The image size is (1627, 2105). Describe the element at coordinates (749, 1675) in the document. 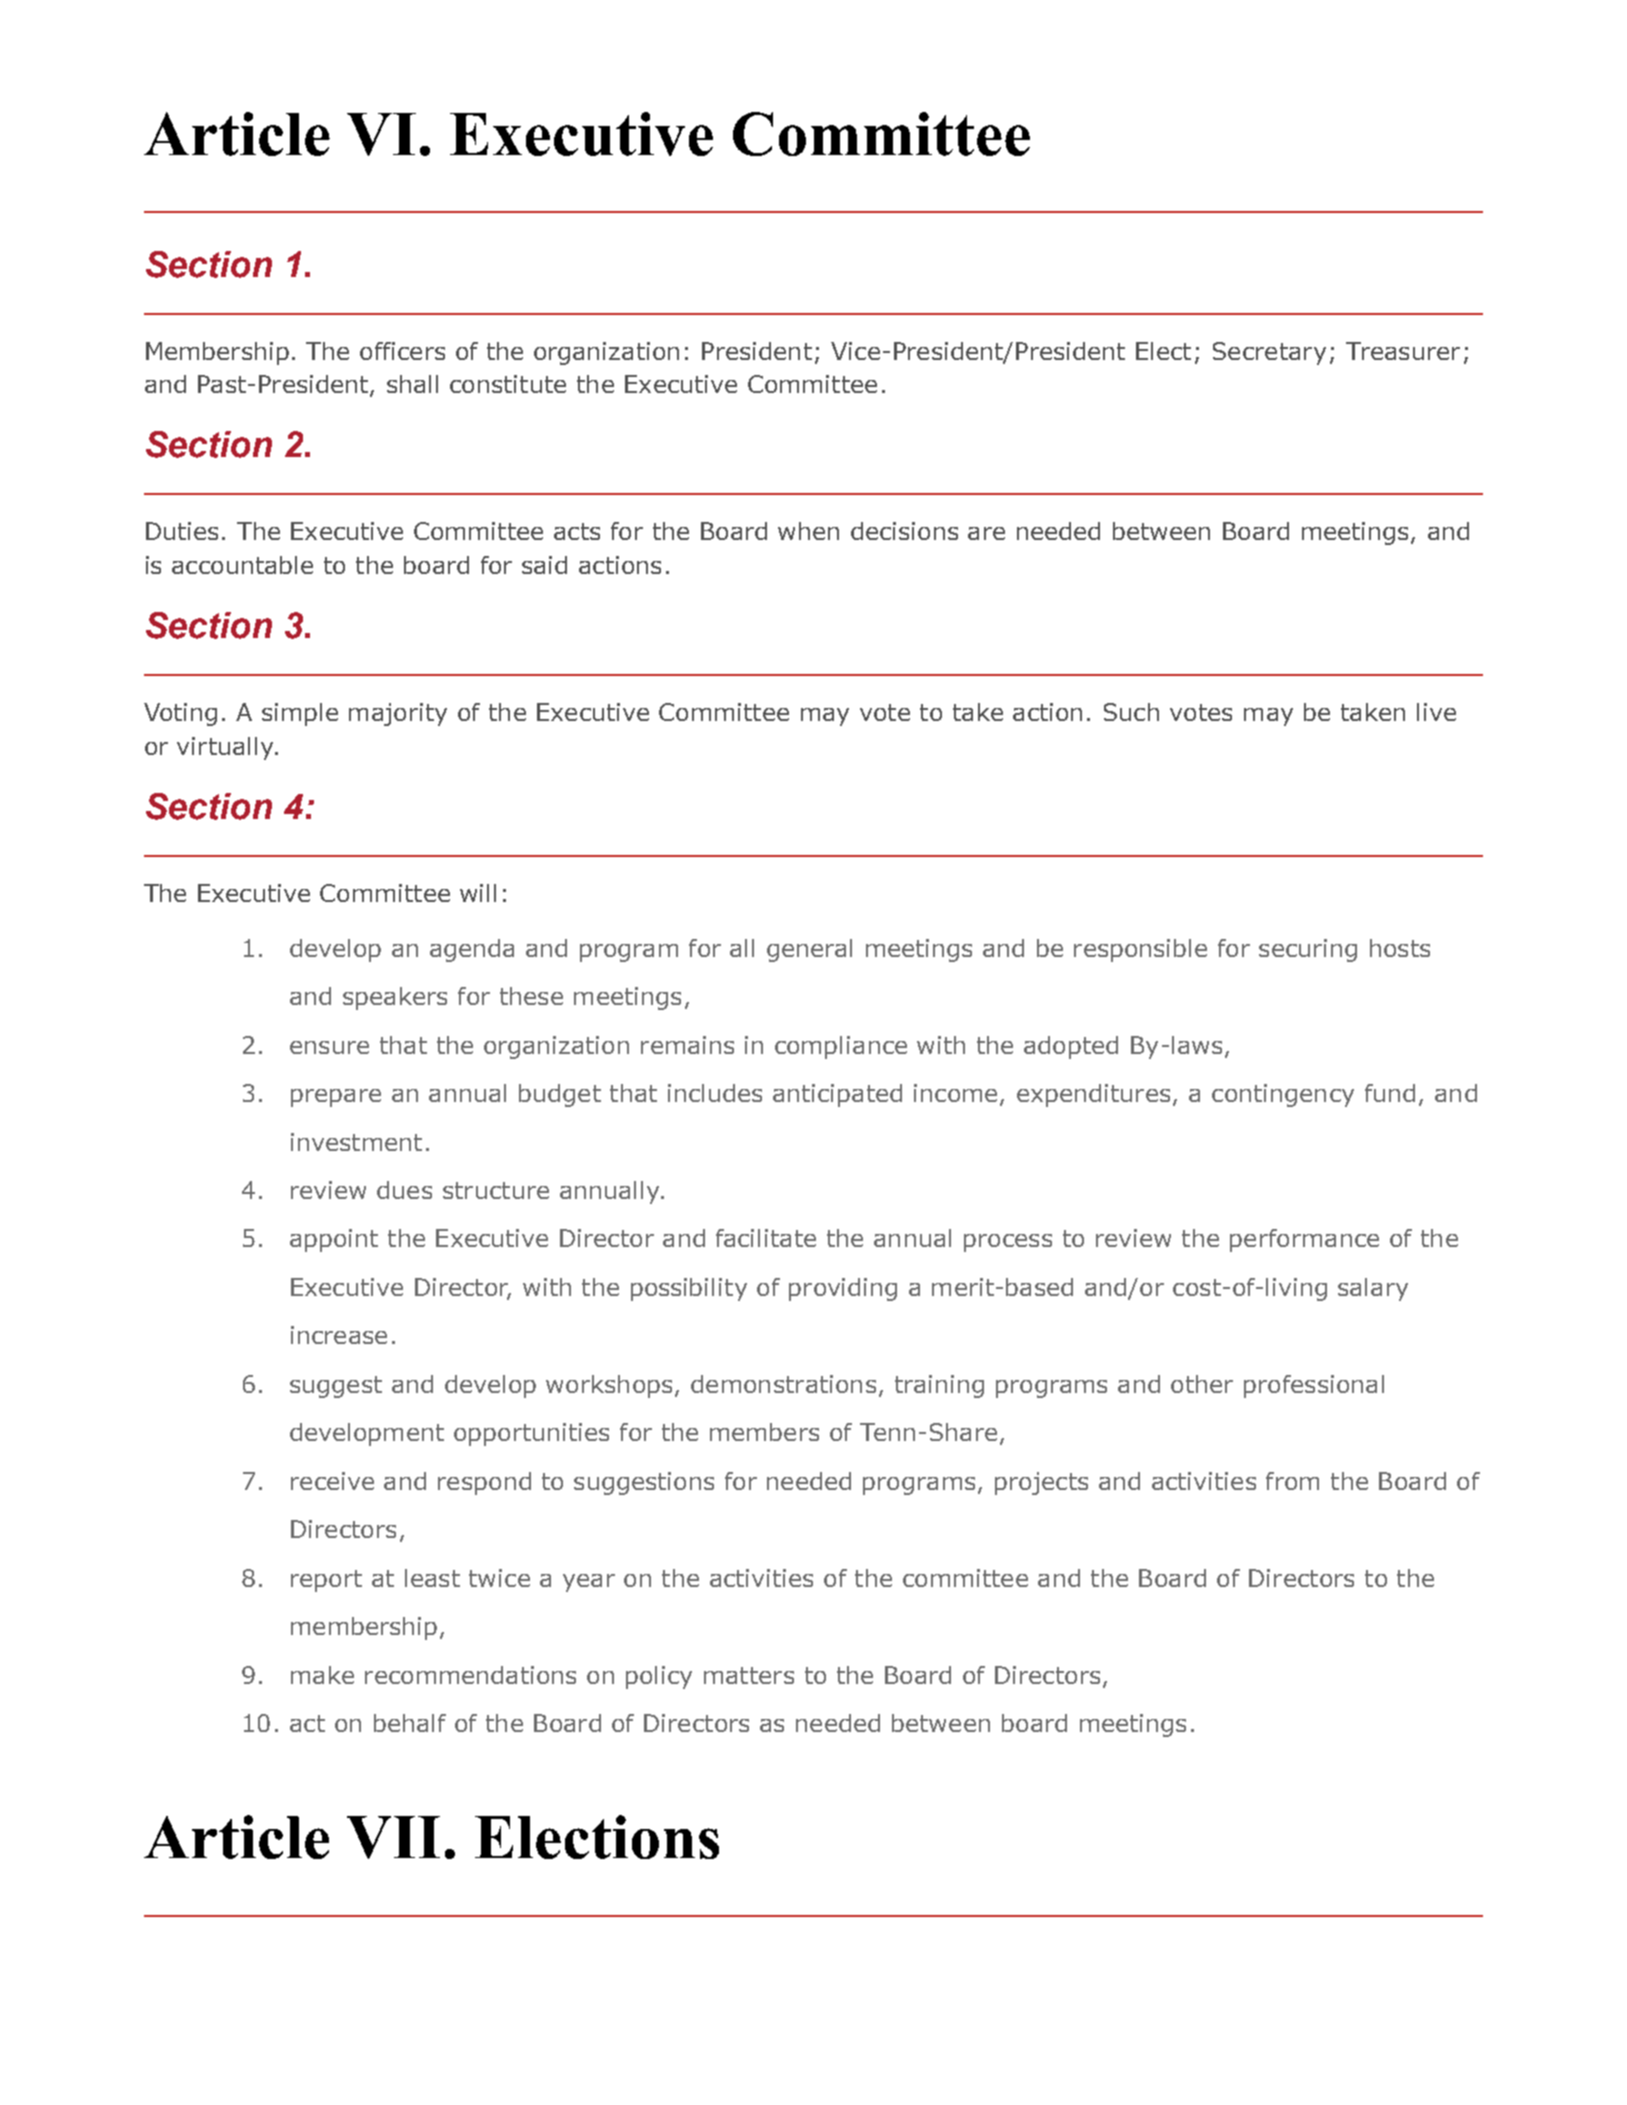

I see `matters` at that location.
